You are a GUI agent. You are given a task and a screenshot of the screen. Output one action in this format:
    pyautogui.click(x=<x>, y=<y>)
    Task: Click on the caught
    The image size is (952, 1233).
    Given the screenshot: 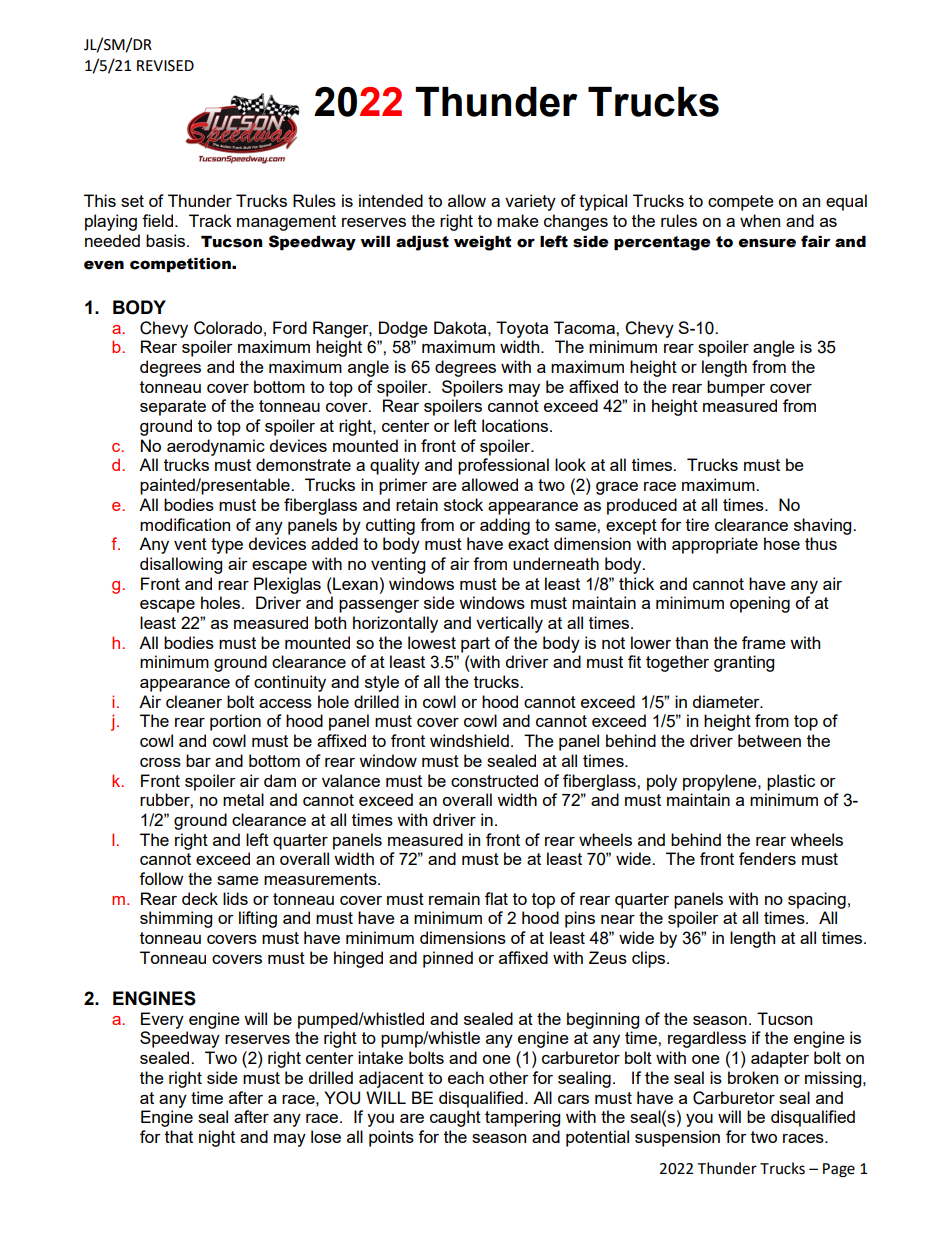 What is the action you would take?
    pyautogui.click(x=455, y=1118)
